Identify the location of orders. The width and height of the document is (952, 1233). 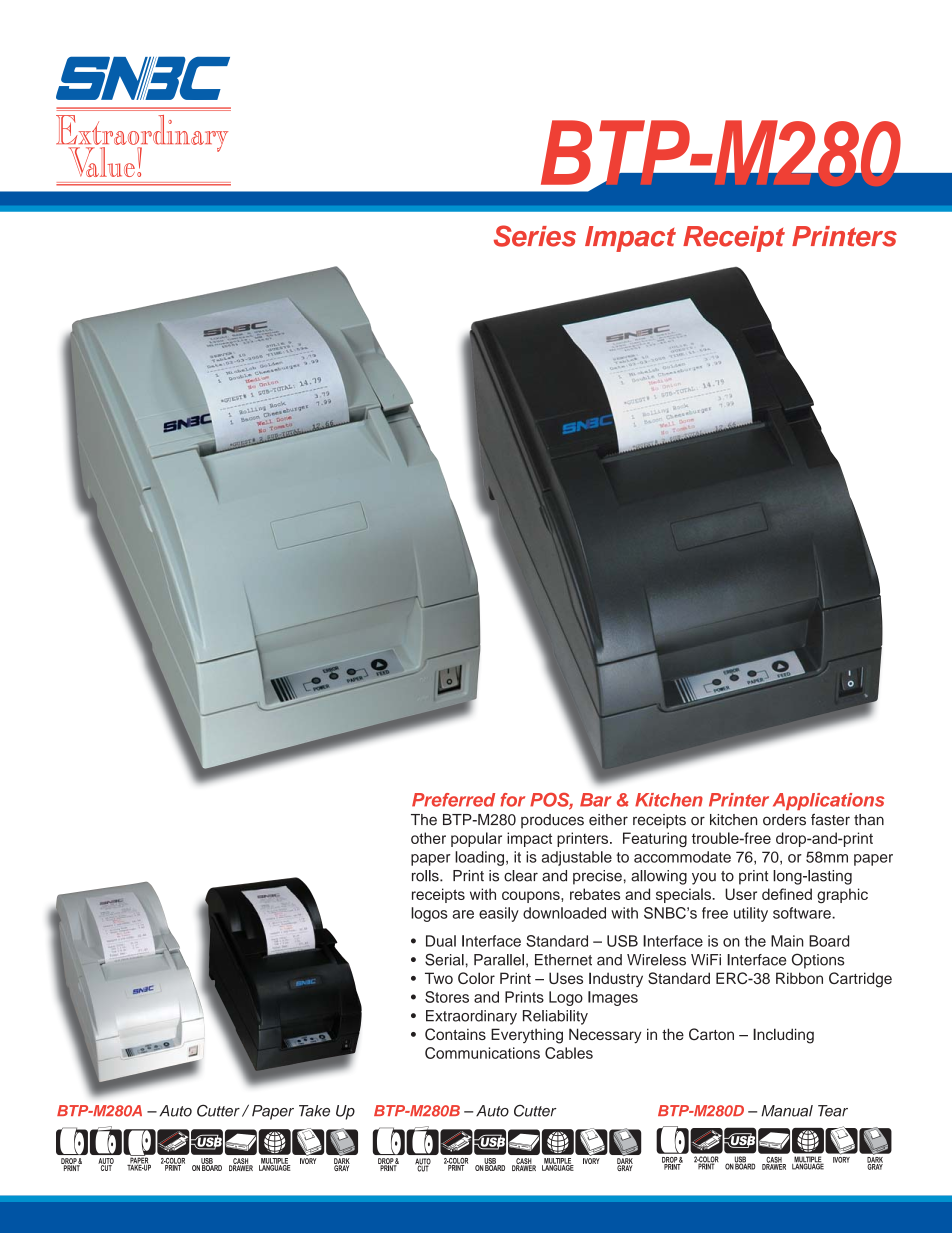
(784, 820).
